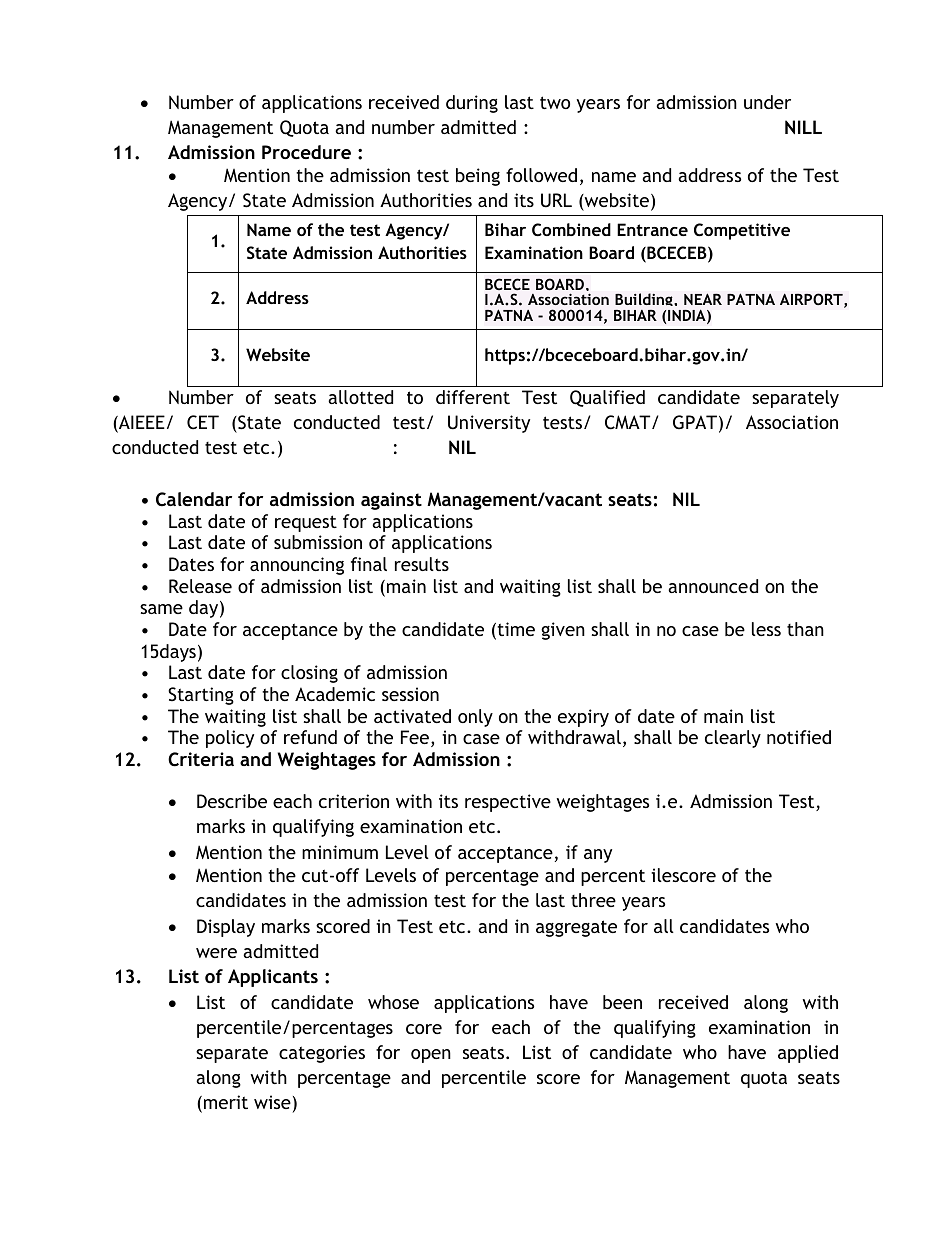 This document has width=952, height=1233. I want to click on policy, so click(230, 739).
